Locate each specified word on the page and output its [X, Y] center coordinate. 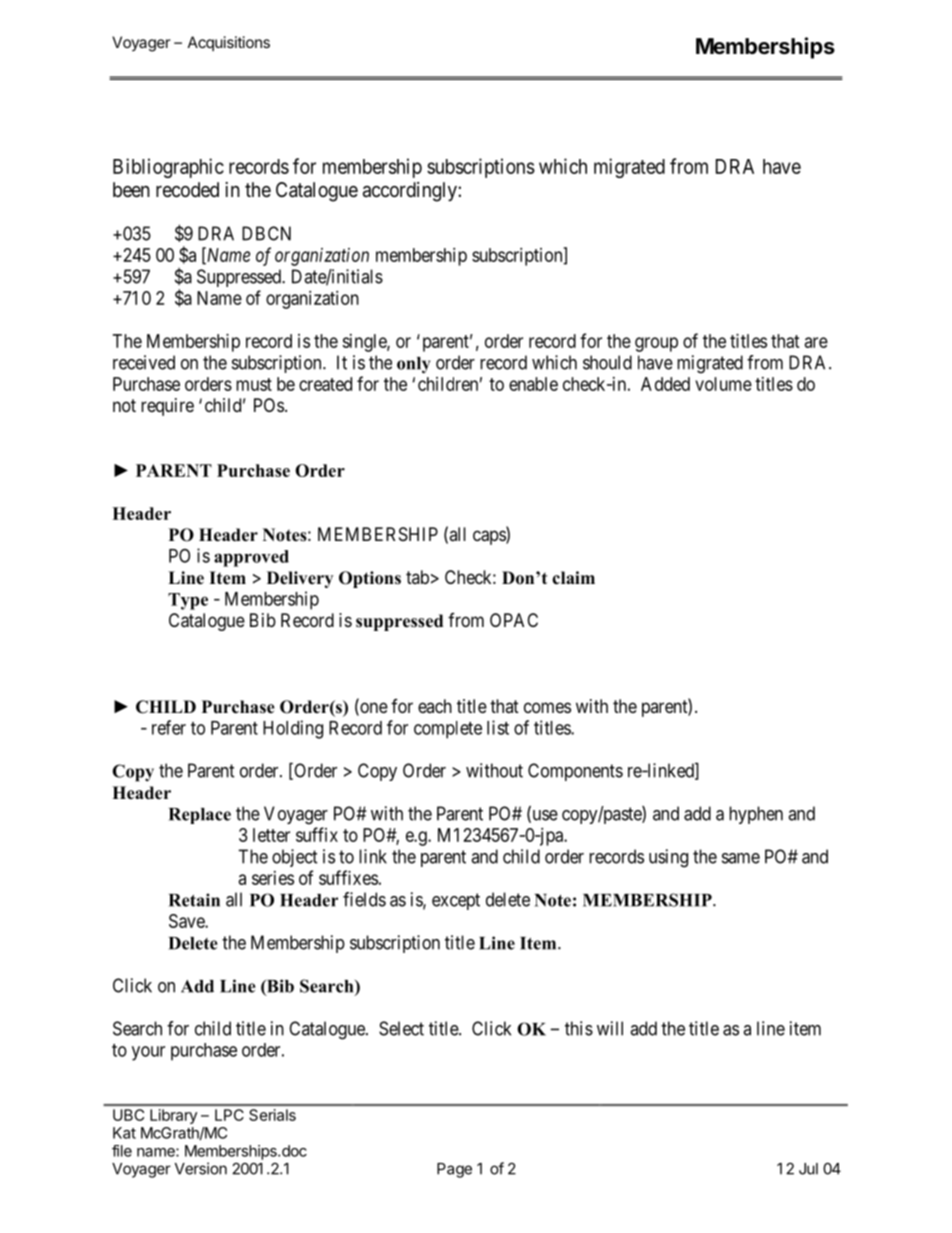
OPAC [514, 620]
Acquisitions [229, 43]
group [656, 344]
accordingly [411, 192]
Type [188, 601]
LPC [229, 1115]
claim [573, 578]
